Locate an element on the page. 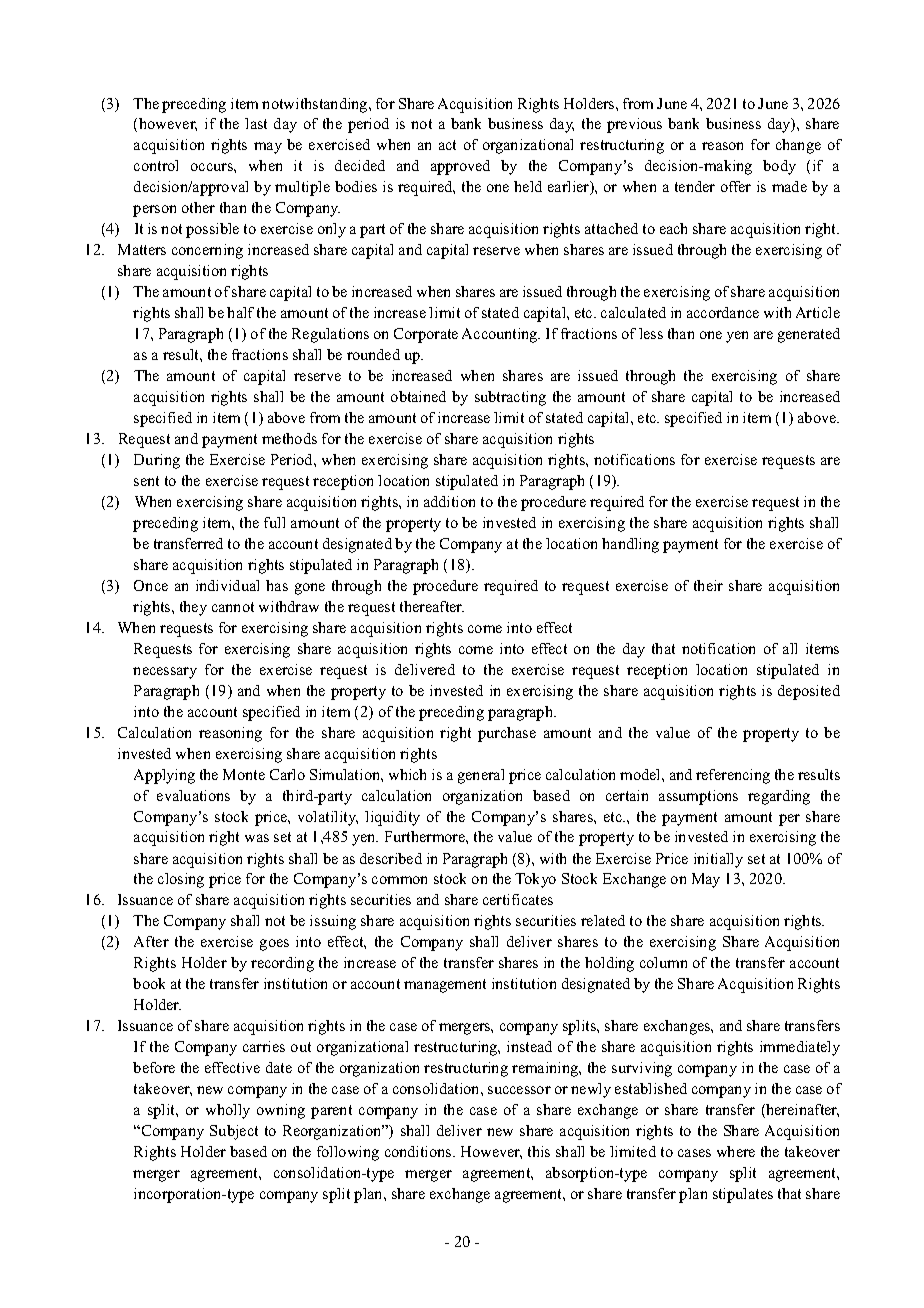 The width and height of the page is (924, 1308). half is located at coordinates (240, 312).
